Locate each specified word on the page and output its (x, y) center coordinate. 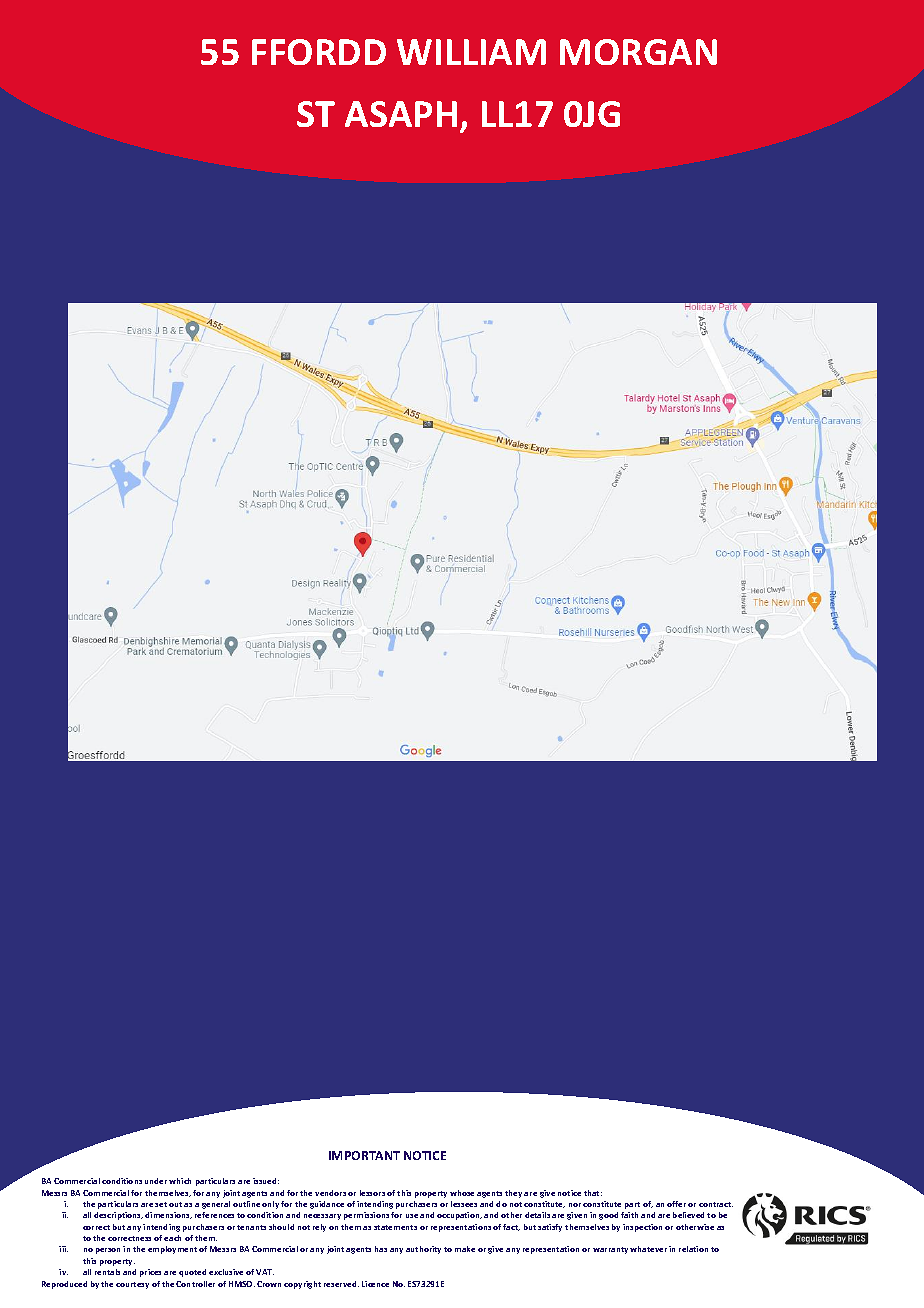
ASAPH (401, 114)
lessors (372, 1193)
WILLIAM (471, 52)
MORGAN (638, 52)
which (180, 1181)
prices (150, 1273)
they (513, 1194)
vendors (330, 1193)
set (161, 1204)
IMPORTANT (364, 1155)
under (156, 1181)
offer (676, 1204)
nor (575, 1205)
